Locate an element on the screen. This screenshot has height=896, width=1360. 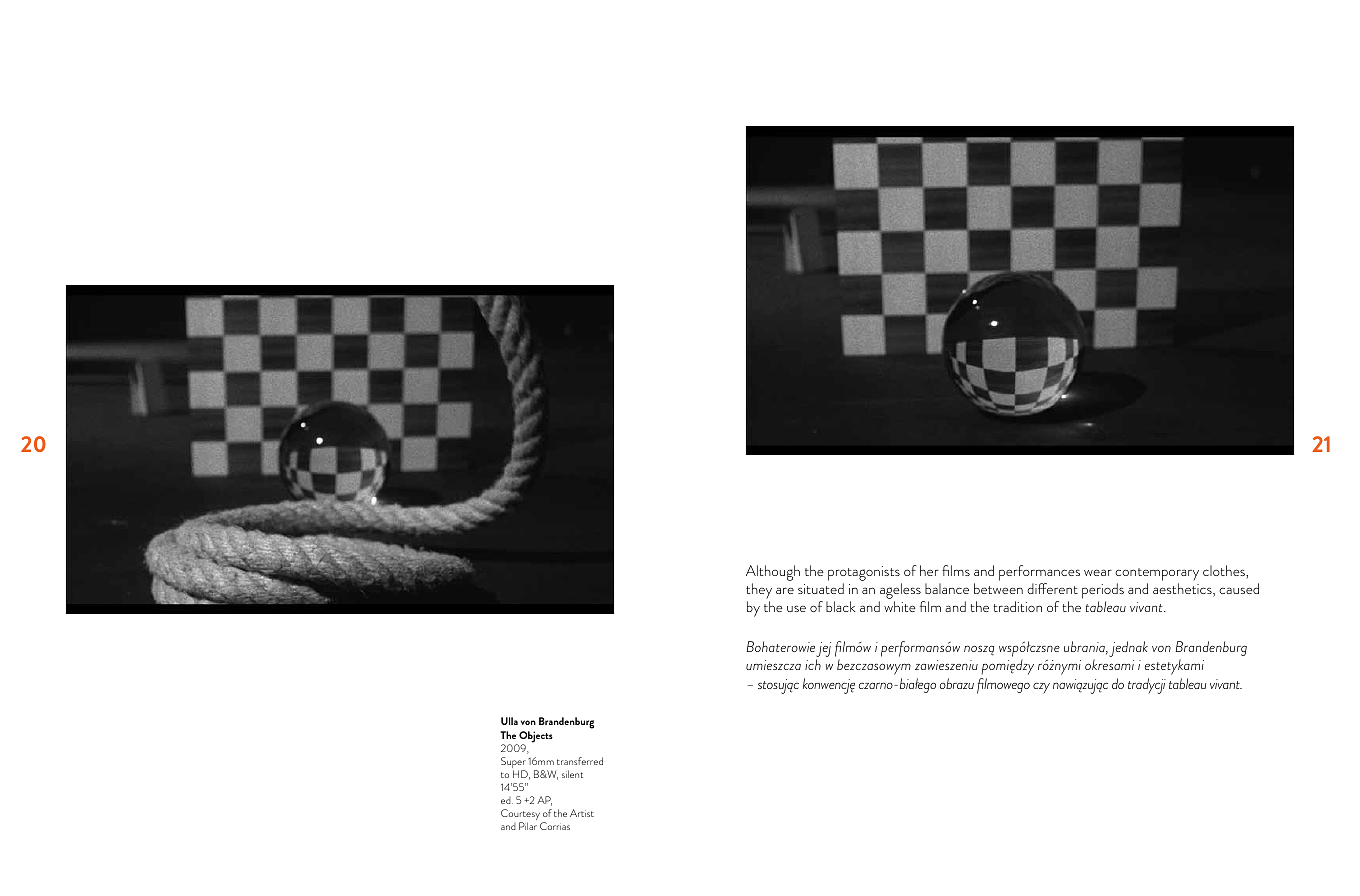
Artist is located at coordinates (582, 813).
